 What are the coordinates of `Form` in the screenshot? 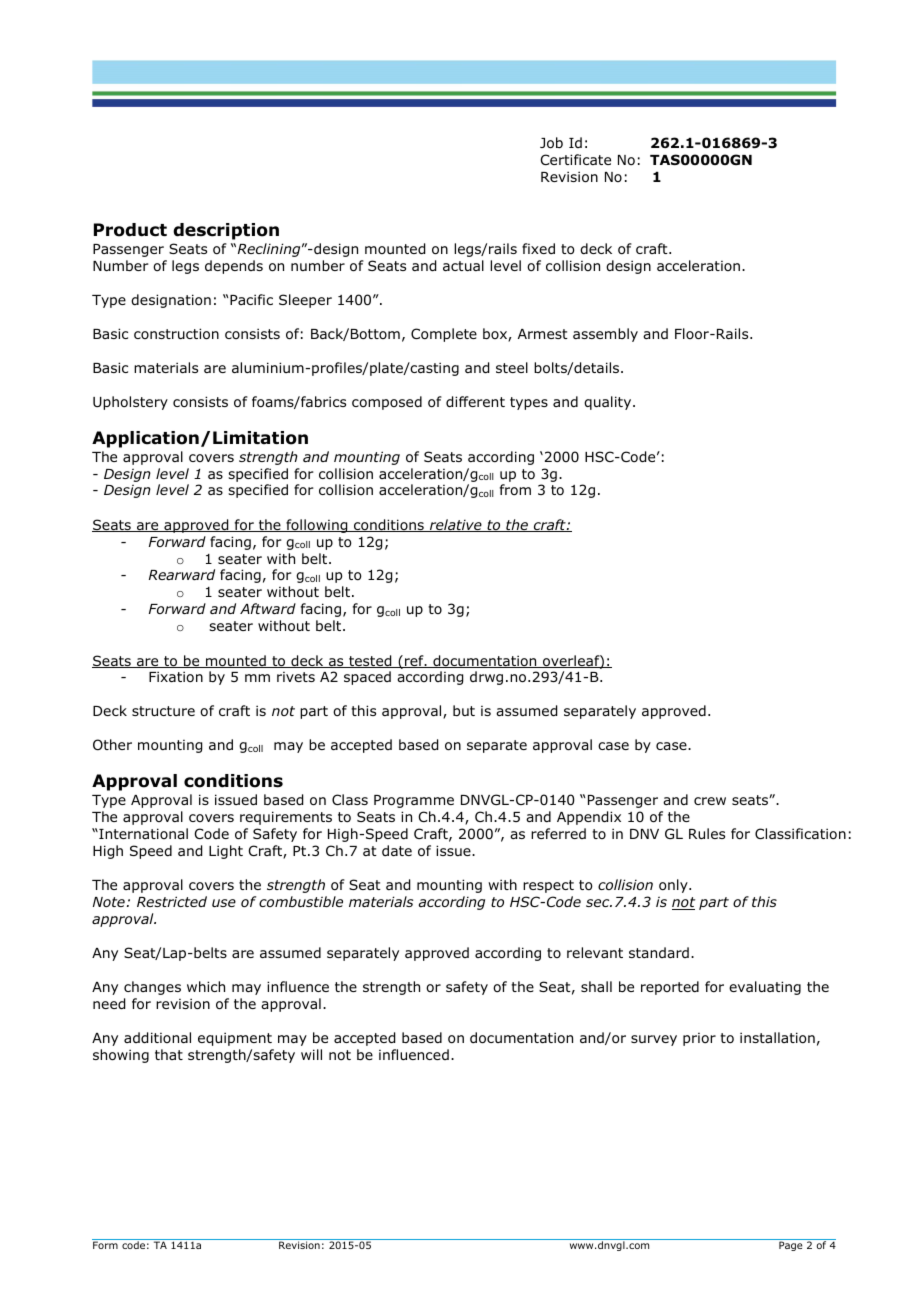 It's located at (105, 1245).
